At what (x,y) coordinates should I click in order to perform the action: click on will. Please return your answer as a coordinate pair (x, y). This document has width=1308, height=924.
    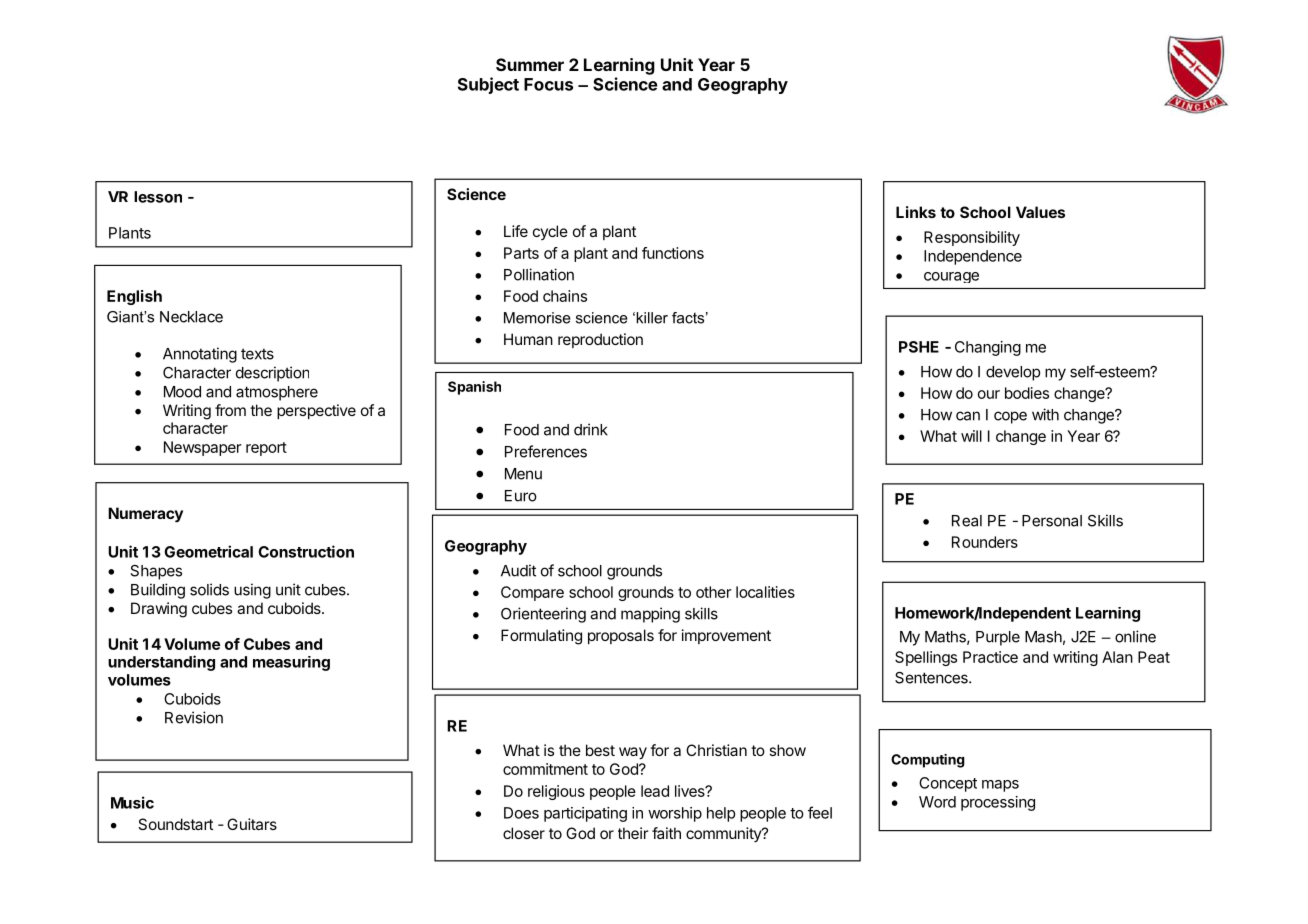
    Looking at the image, I should click on (971, 436).
